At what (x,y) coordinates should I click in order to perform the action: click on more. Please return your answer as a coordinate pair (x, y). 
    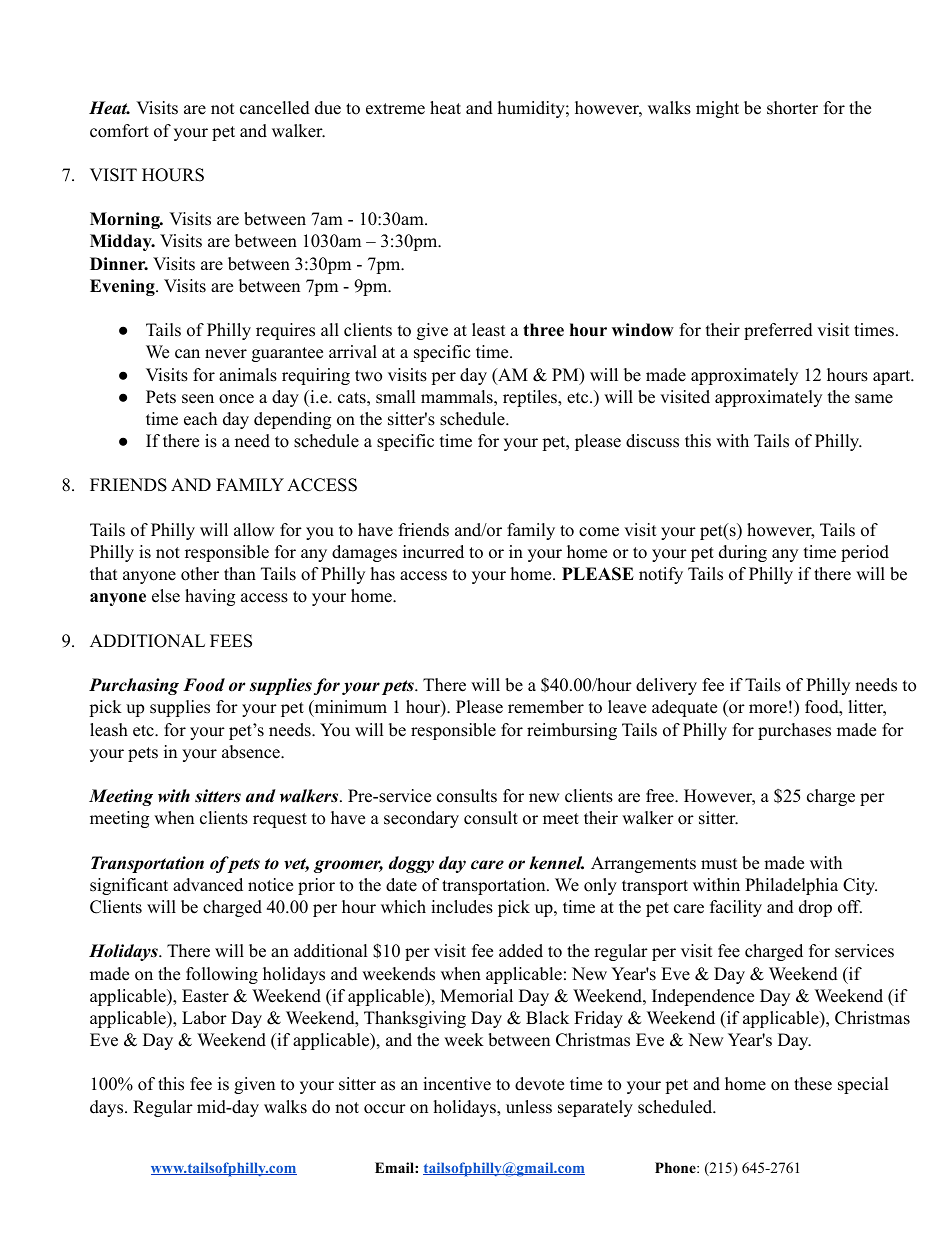
    Looking at the image, I should click on (768, 709).
